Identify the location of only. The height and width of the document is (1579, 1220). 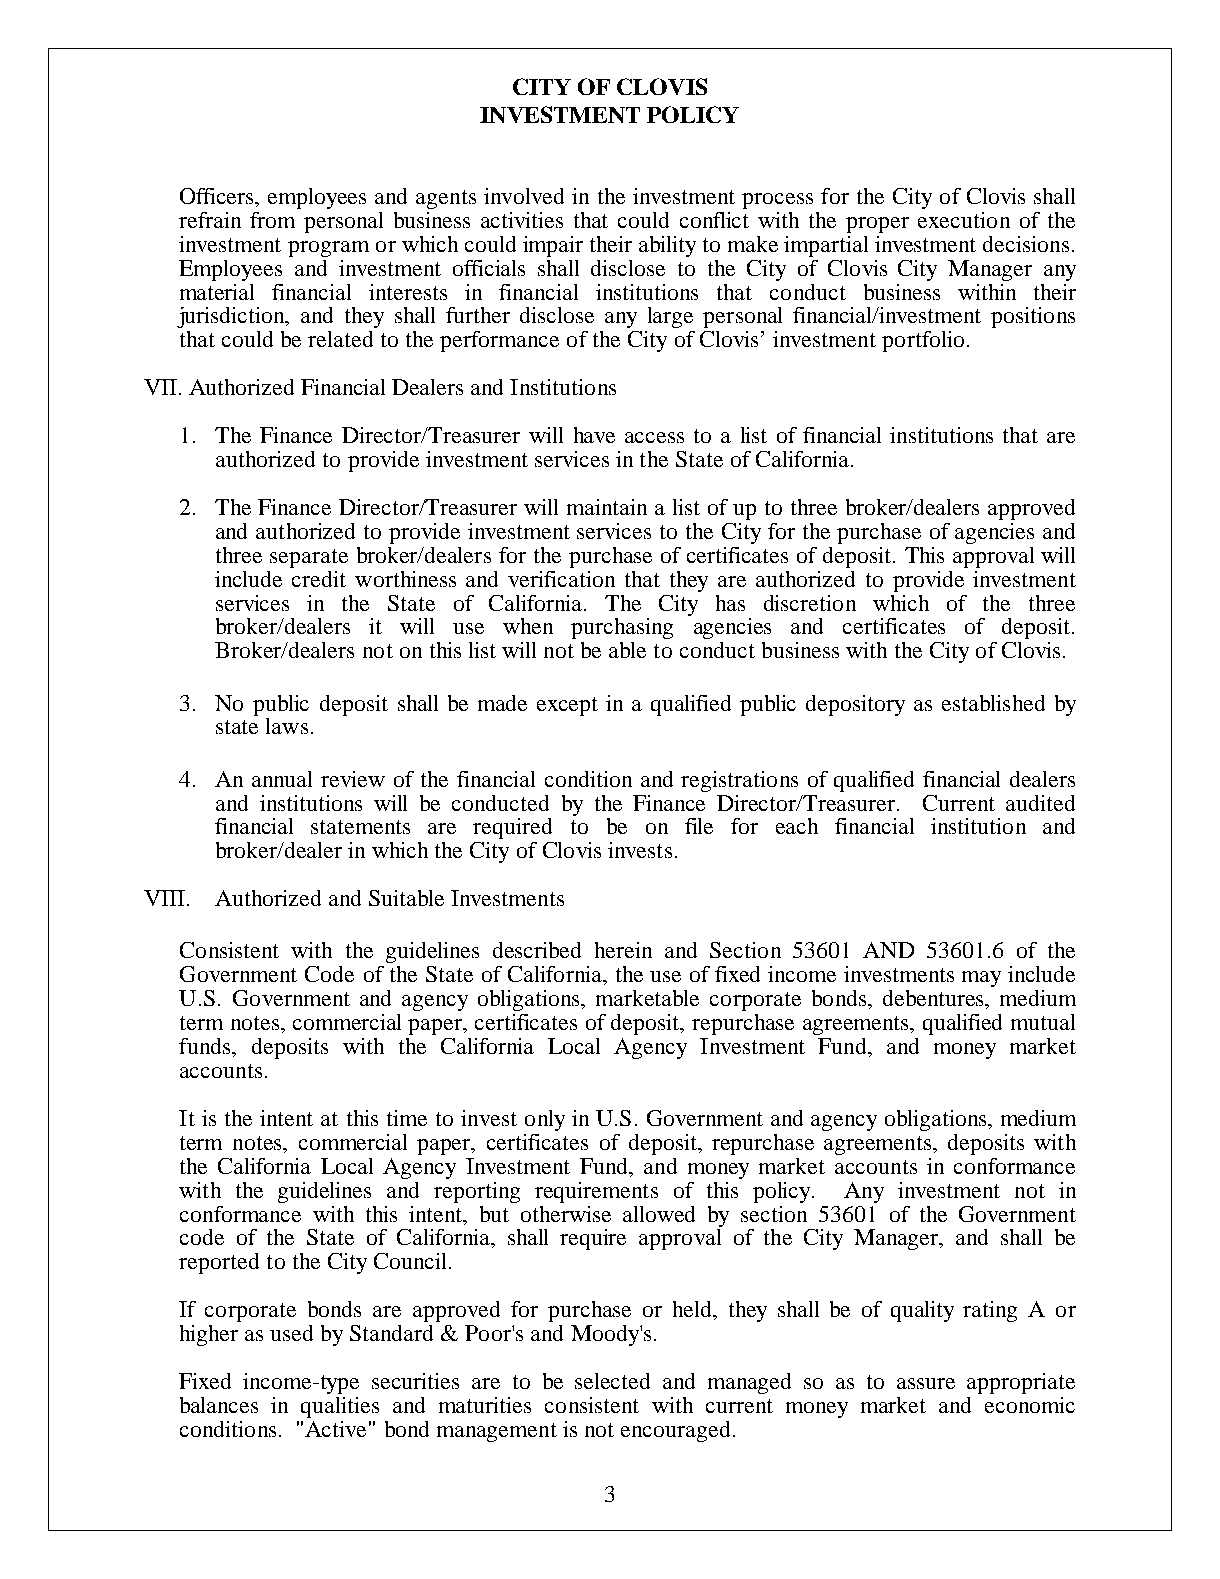
(545, 1120).
